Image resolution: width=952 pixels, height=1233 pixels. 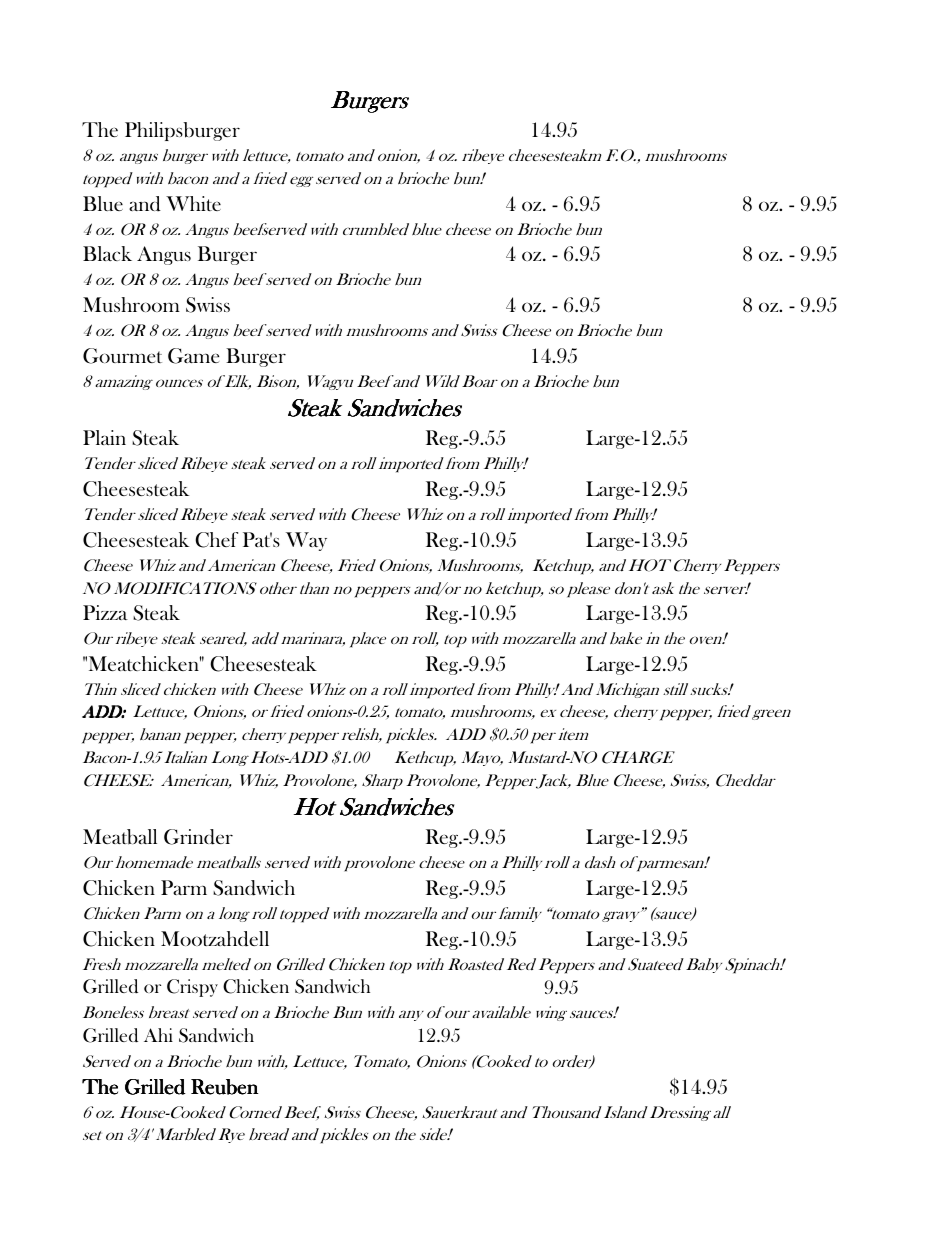 I want to click on Game, so click(x=193, y=356).
